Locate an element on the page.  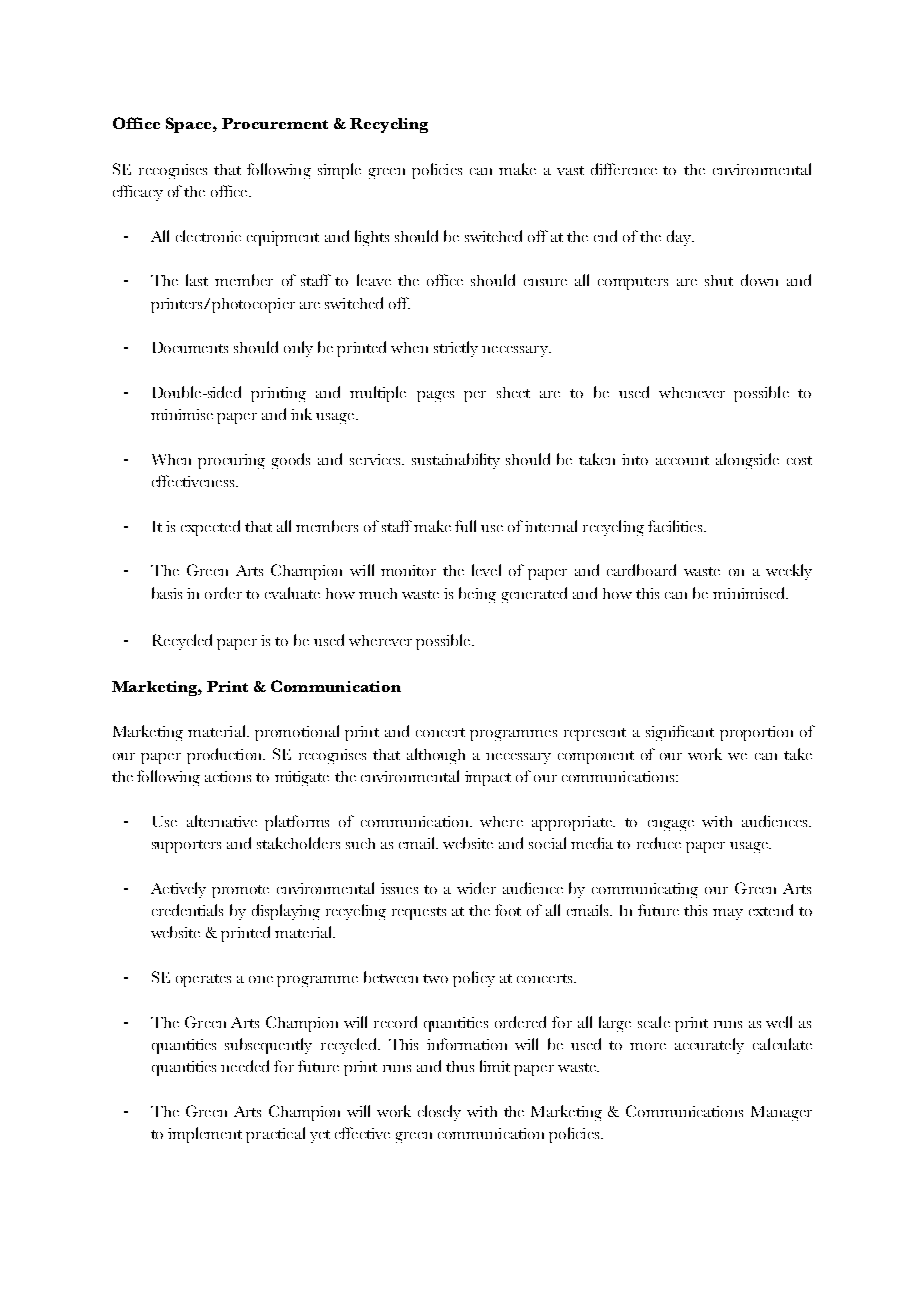
being is located at coordinates (477, 595).
